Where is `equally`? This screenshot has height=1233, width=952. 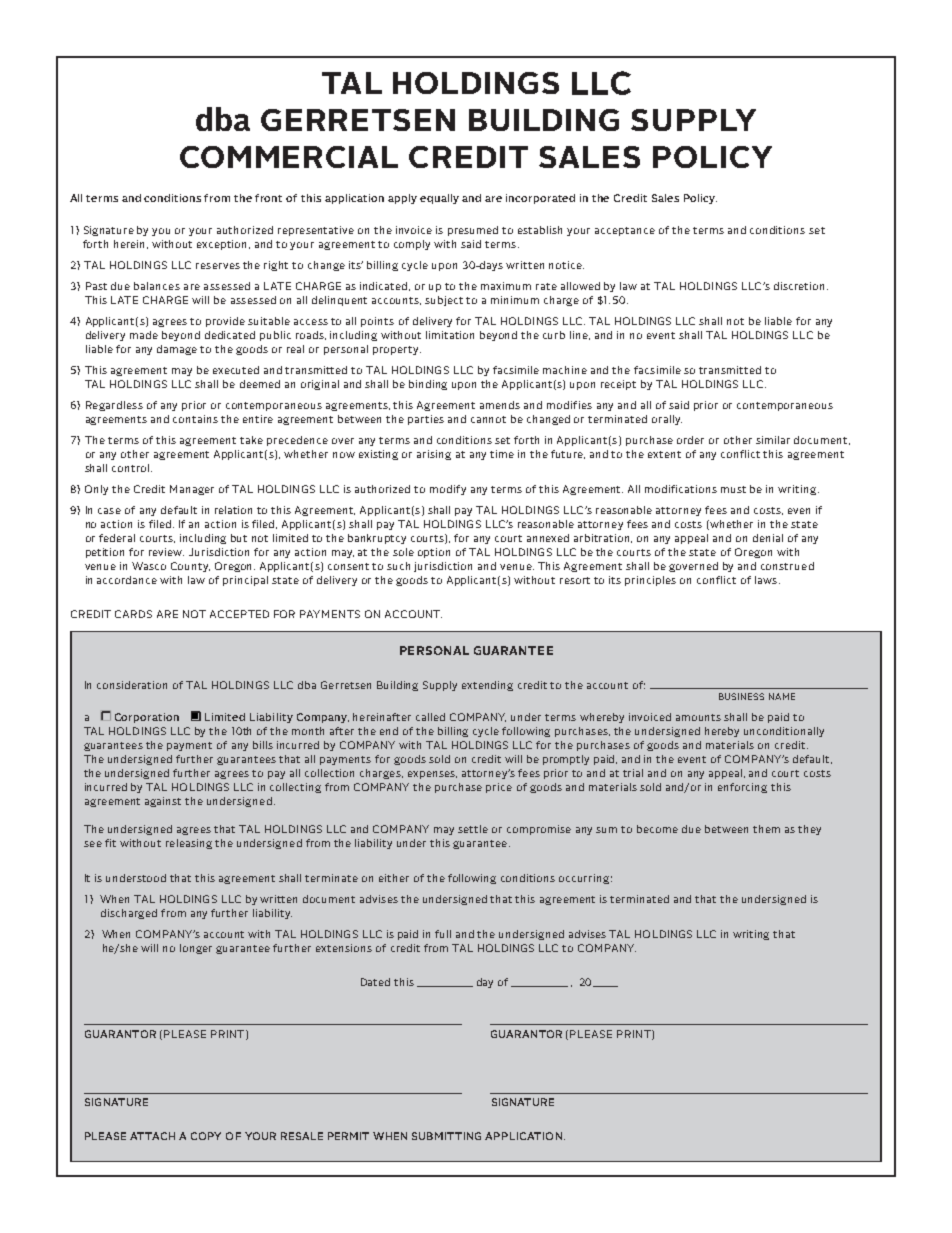 equally is located at coordinates (439, 199).
